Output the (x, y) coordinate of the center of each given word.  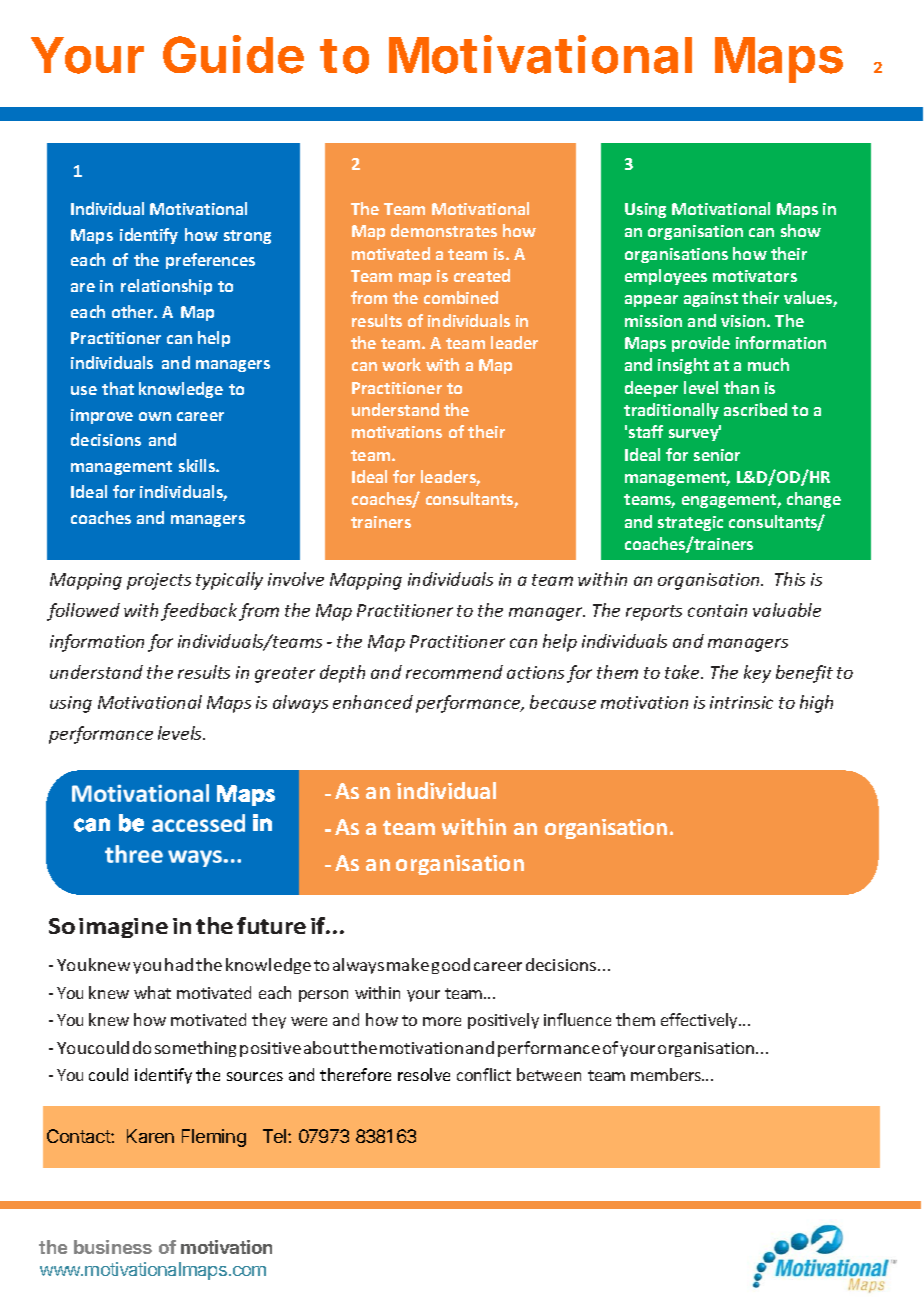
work (401, 364)
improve (102, 416)
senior (717, 455)
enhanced (373, 702)
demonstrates (444, 230)
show (801, 230)
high (816, 704)
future (271, 925)
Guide (233, 54)
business (113, 1247)
